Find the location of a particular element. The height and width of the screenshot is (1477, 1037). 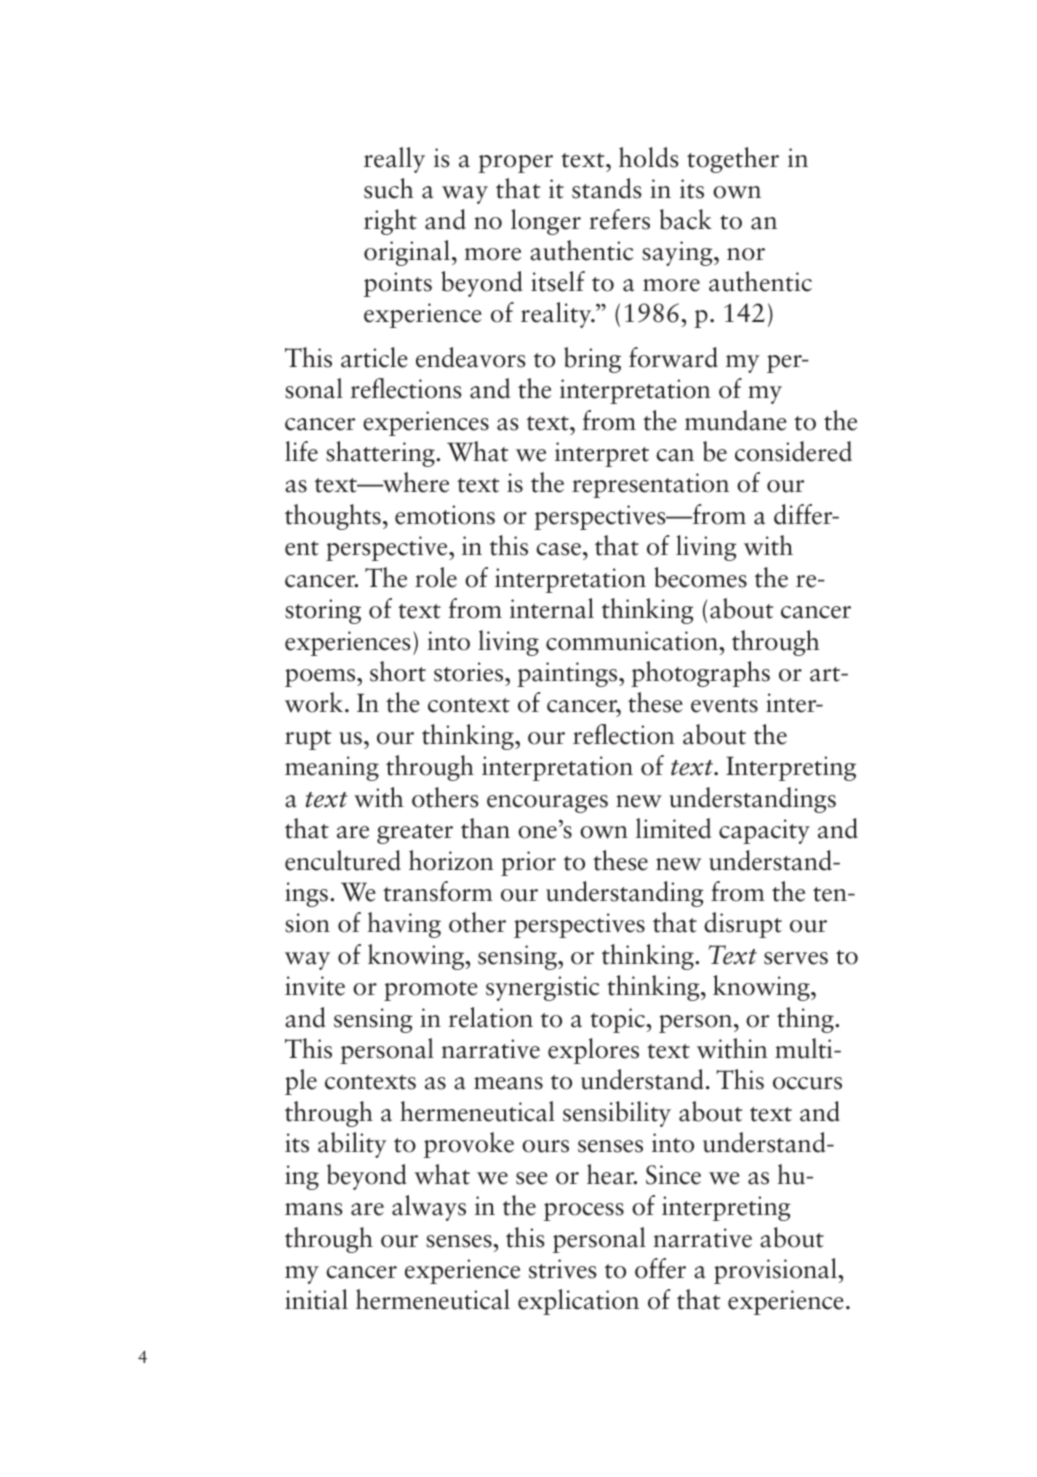

encultured is located at coordinates (343, 860).
